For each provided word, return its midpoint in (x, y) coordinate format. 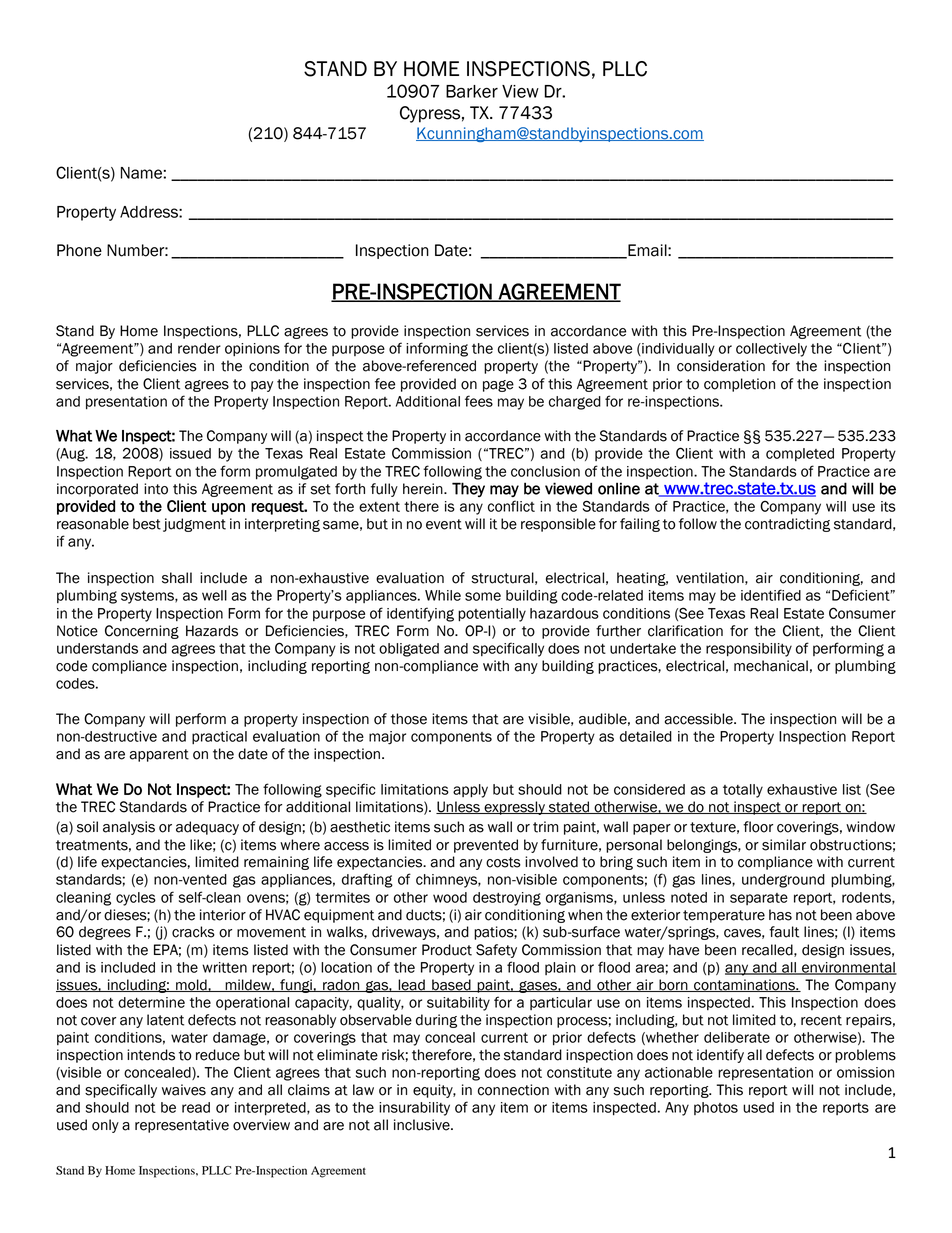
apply (470, 791)
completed (800, 454)
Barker (472, 91)
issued (190, 453)
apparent (159, 755)
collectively (771, 350)
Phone (79, 250)
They (468, 489)
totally (743, 791)
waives (184, 1090)
